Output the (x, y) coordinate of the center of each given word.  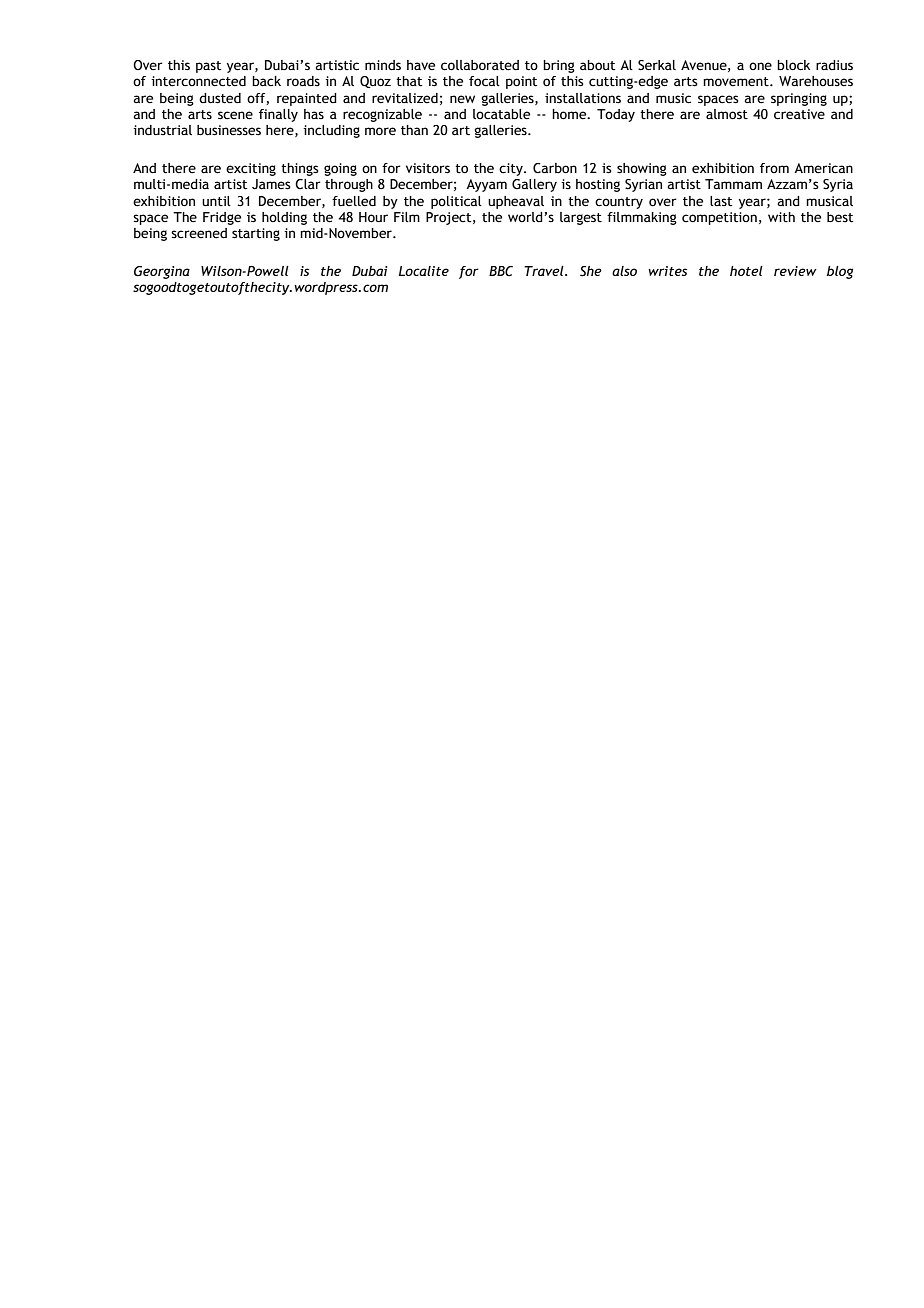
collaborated (480, 65)
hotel (746, 271)
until (216, 201)
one (760, 66)
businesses (229, 130)
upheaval (516, 202)
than (414, 130)
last (721, 201)
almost (727, 114)
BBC (501, 271)
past (208, 67)
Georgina (162, 272)
